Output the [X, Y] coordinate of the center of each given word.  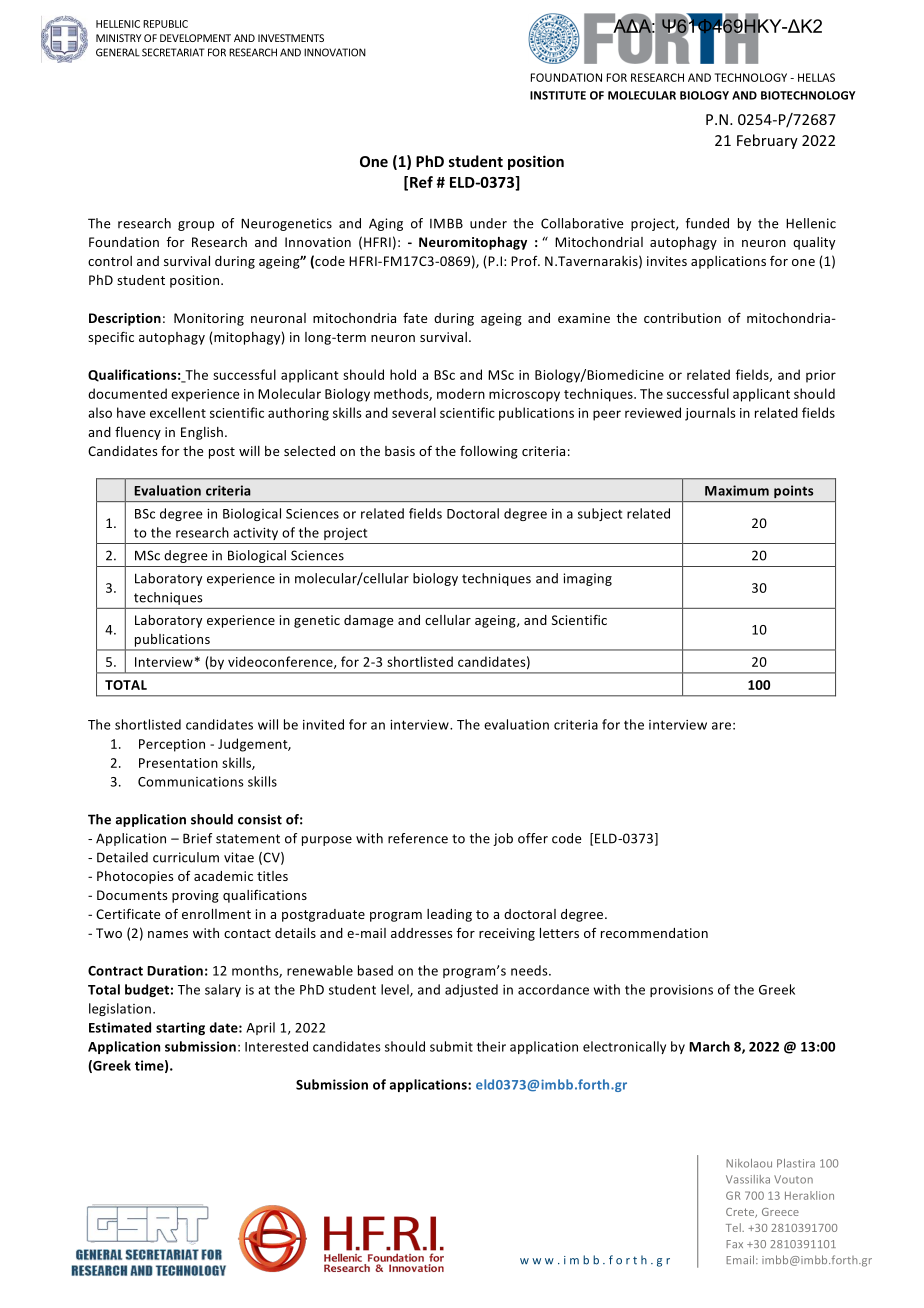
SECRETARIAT [173, 52]
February [767, 141]
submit [451, 1046]
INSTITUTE [558, 95]
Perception [172, 745]
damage [368, 621]
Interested [276, 1046]
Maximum [737, 490]
